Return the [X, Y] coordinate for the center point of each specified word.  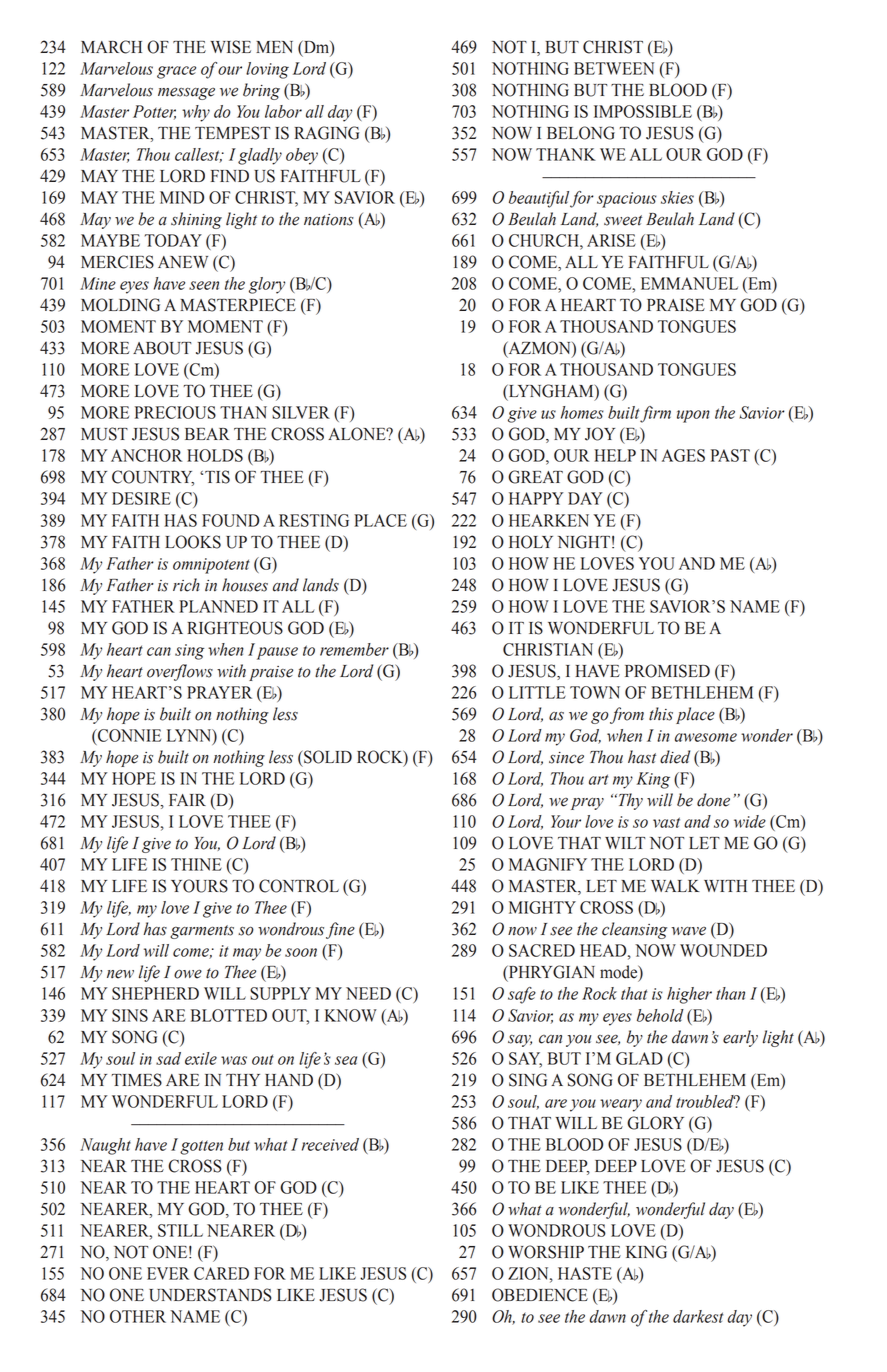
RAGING [326, 133]
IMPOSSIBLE [643, 111]
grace [176, 72]
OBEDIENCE [540, 1295]
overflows [180, 672]
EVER [168, 1273]
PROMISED [667, 671]
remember [354, 649]
